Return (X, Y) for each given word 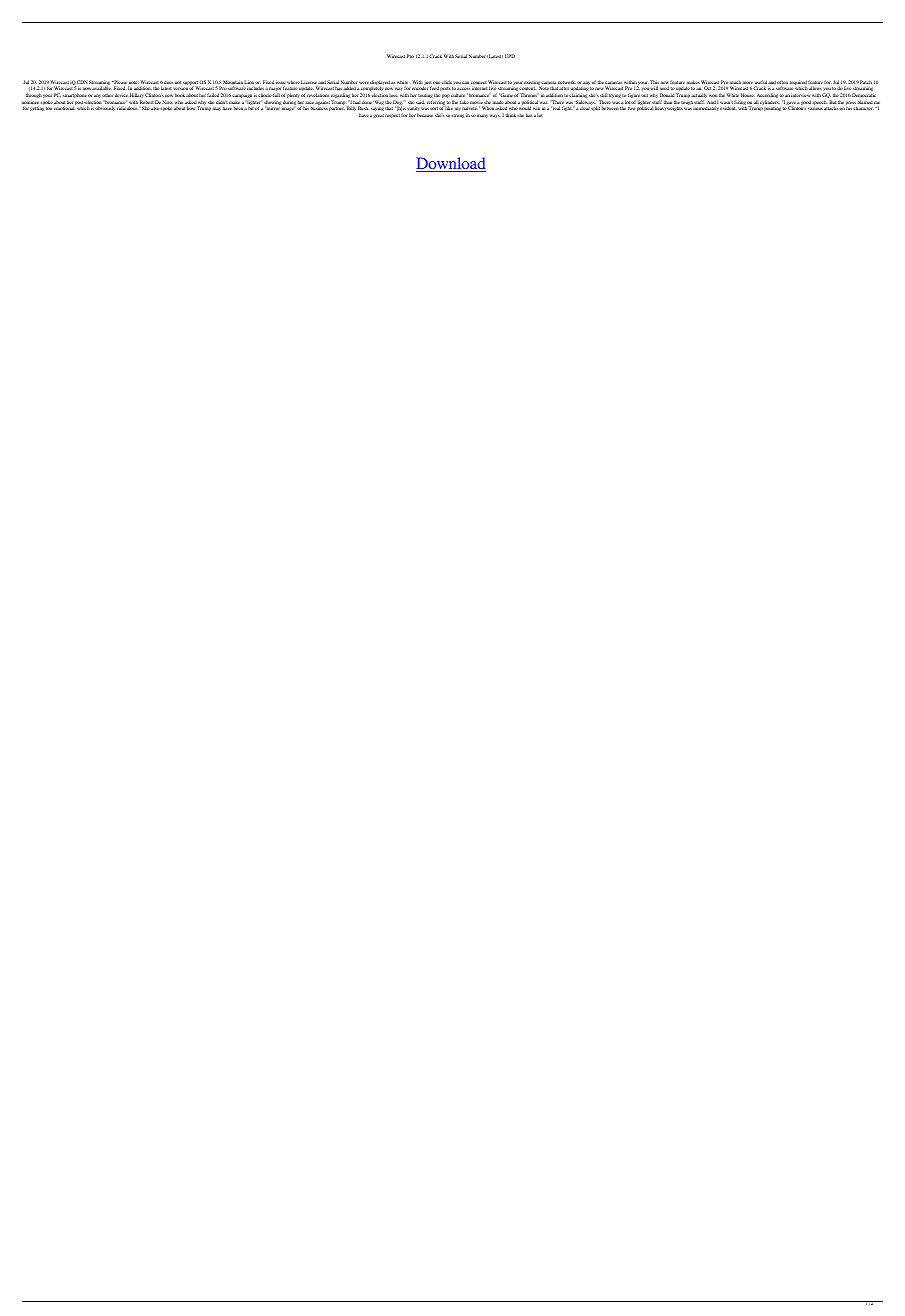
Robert (146, 102)
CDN (82, 83)
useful (760, 83)
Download (451, 164)
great (378, 116)
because (425, 115)
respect (392, 116)
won (713, 95)
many (482, 116)
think (511, 115)
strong (458, 116)
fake (464, 102)
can (465, 82)
